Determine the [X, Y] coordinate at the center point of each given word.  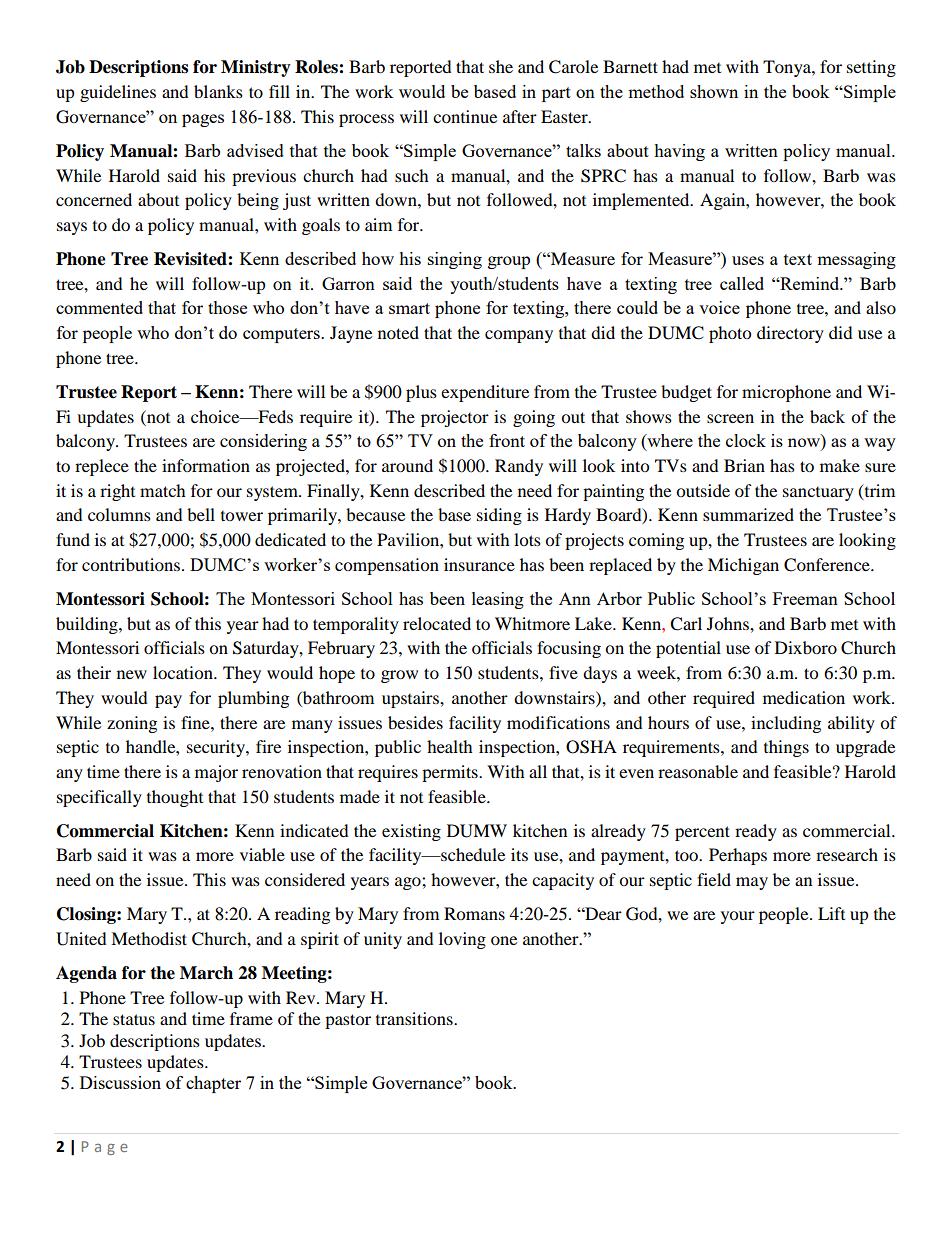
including [786, 724]
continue [465, 116]
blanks [218, 91]
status [134, 1019]
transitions [415, 1018]
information [206, 465]
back [827, 416]
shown [714, 91]
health [450, 746]
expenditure [485, 393]
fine [196, 722]
